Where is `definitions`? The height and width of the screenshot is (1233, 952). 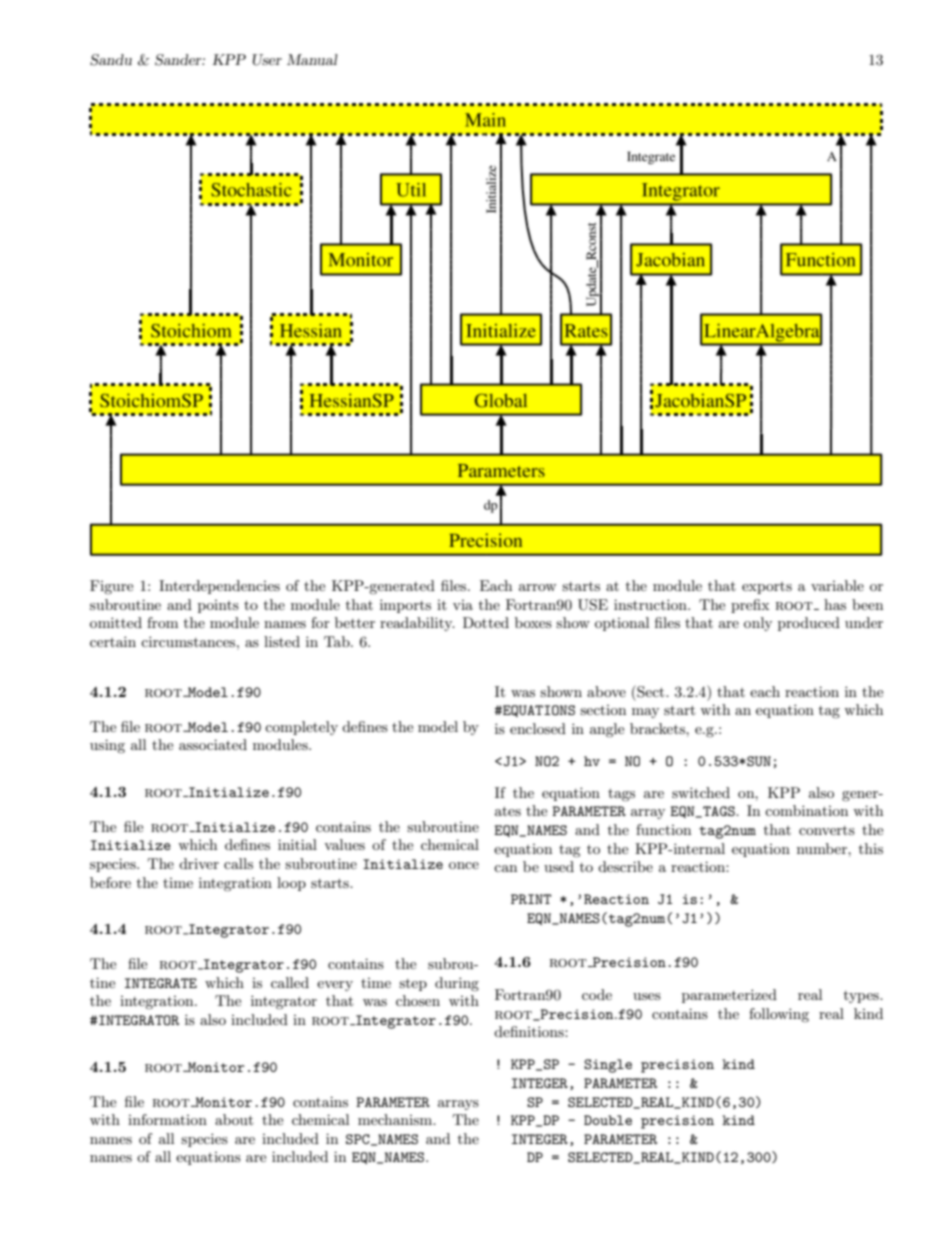
definitions is located at coordinates (530, 1031).
